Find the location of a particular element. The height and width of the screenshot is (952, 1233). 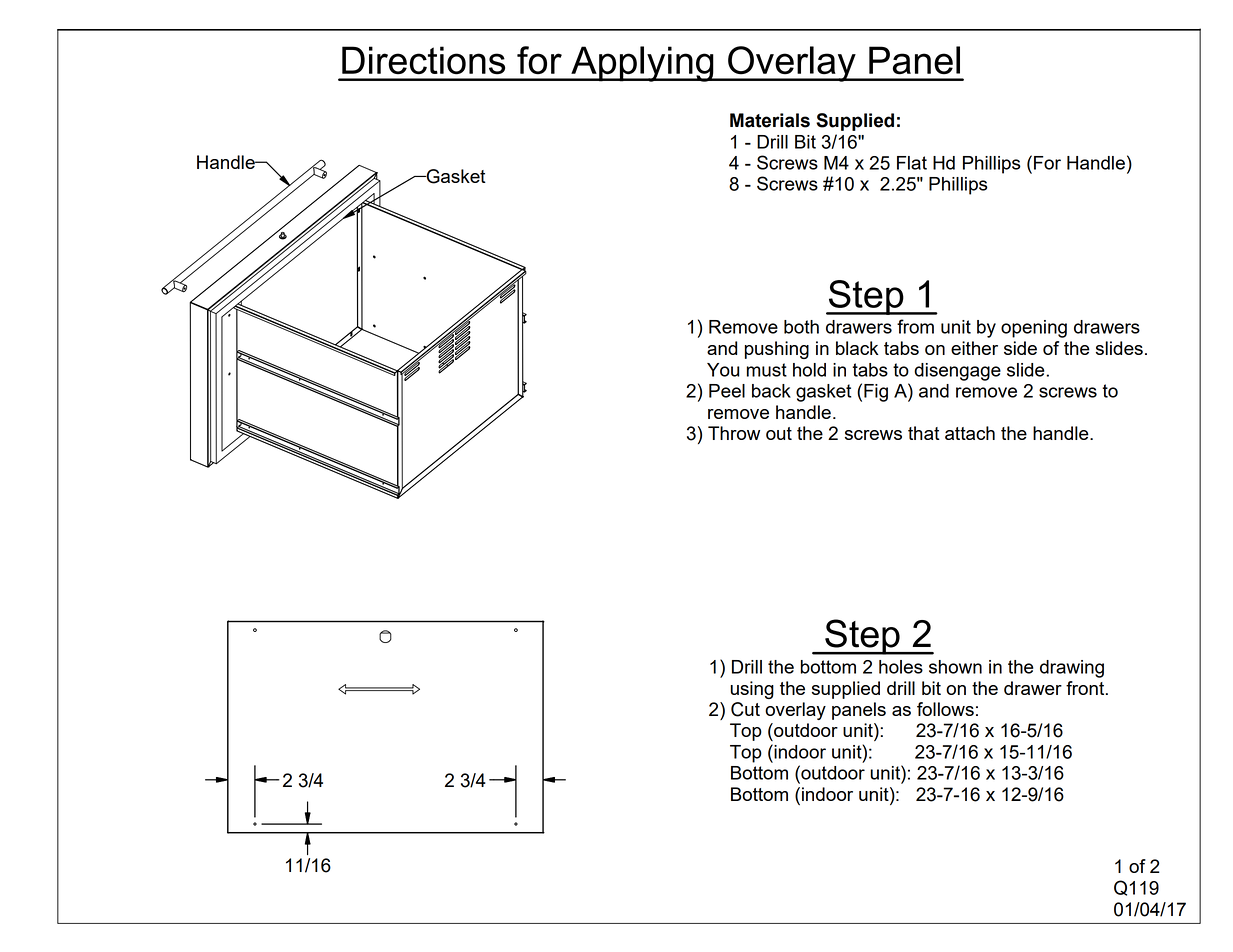

back is located at coordinates (771, 391).
